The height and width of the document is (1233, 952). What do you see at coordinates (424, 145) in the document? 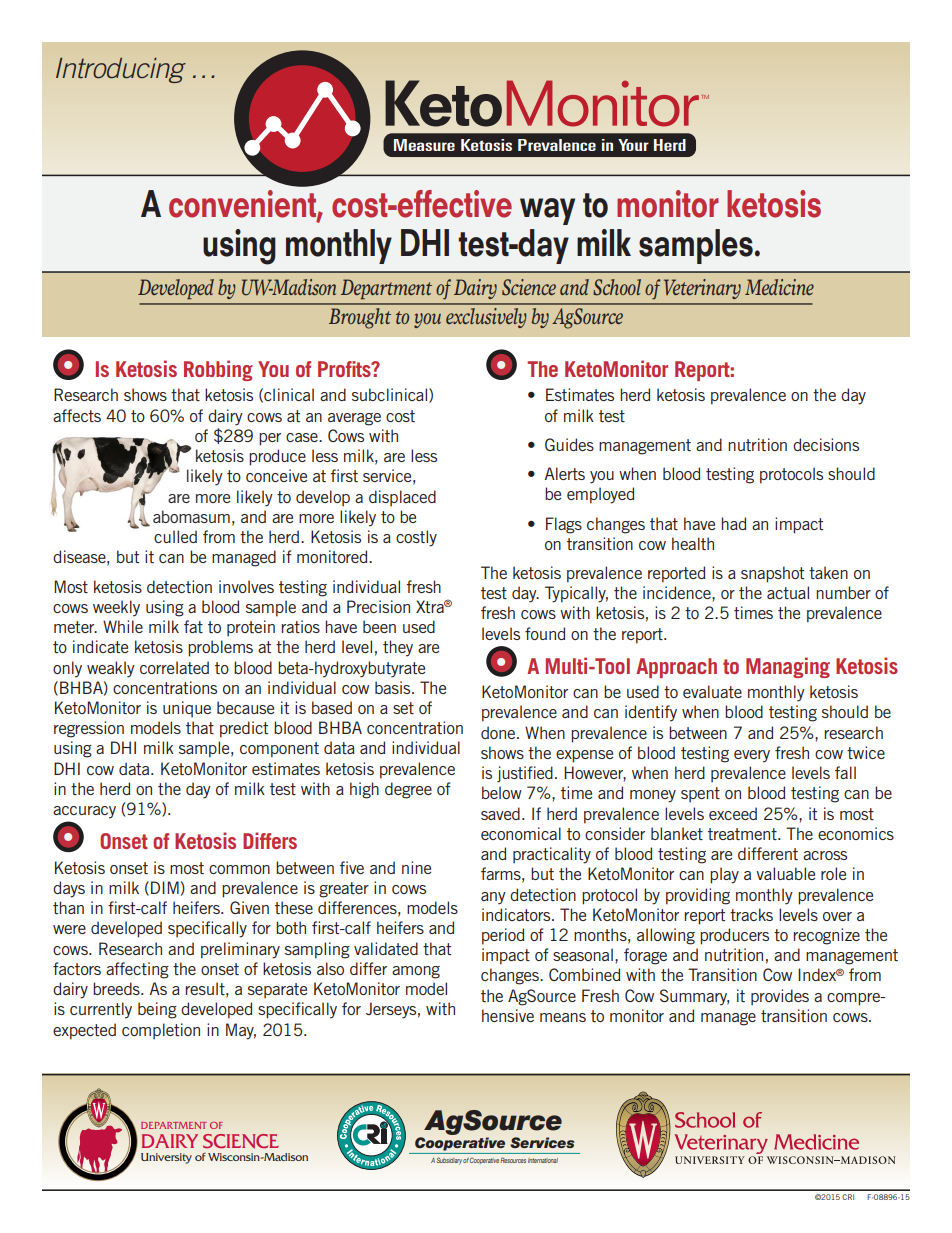
I see `Measure` at bounding box center [424, 145].
